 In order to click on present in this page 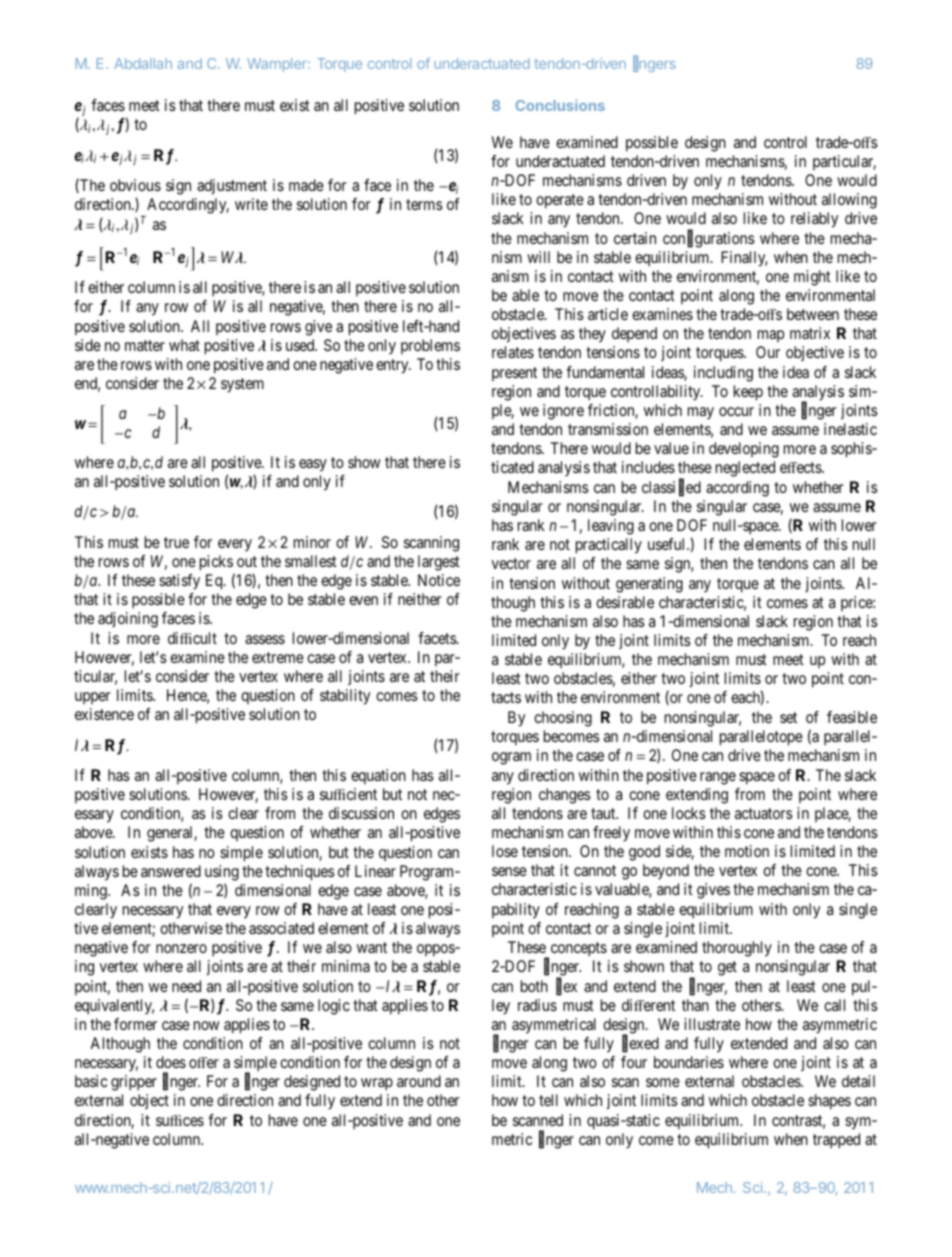, I will do `click(514, 374)`.
